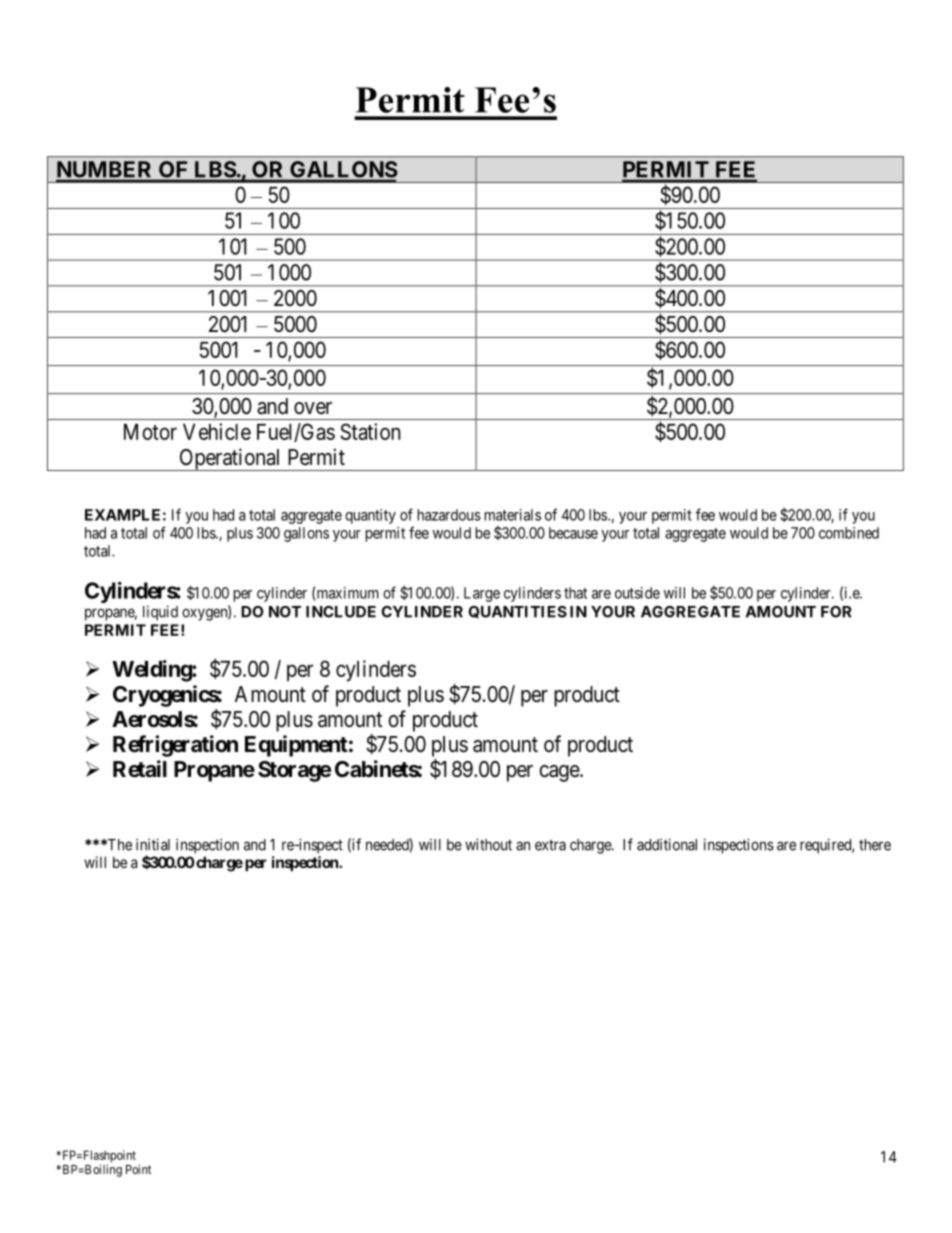  Describe the element at coordinates (285, 612) in the screenshot. I see `NOT` at that location.
